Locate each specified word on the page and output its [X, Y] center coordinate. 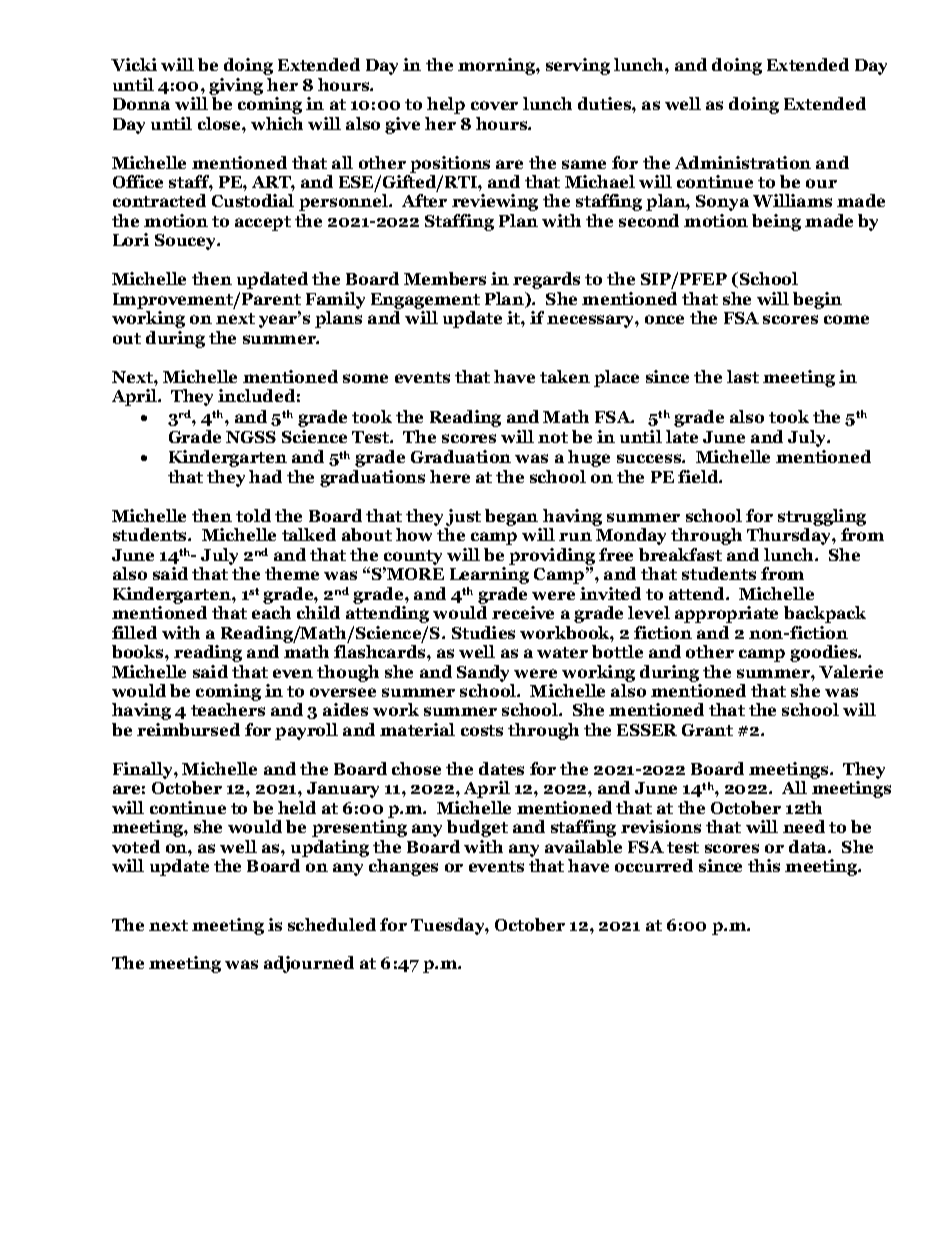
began [513, 519]
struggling [822, 519]
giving [236, 86]
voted [136, 846]
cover [494, 105]
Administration [743, 162]
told [253, 515]
